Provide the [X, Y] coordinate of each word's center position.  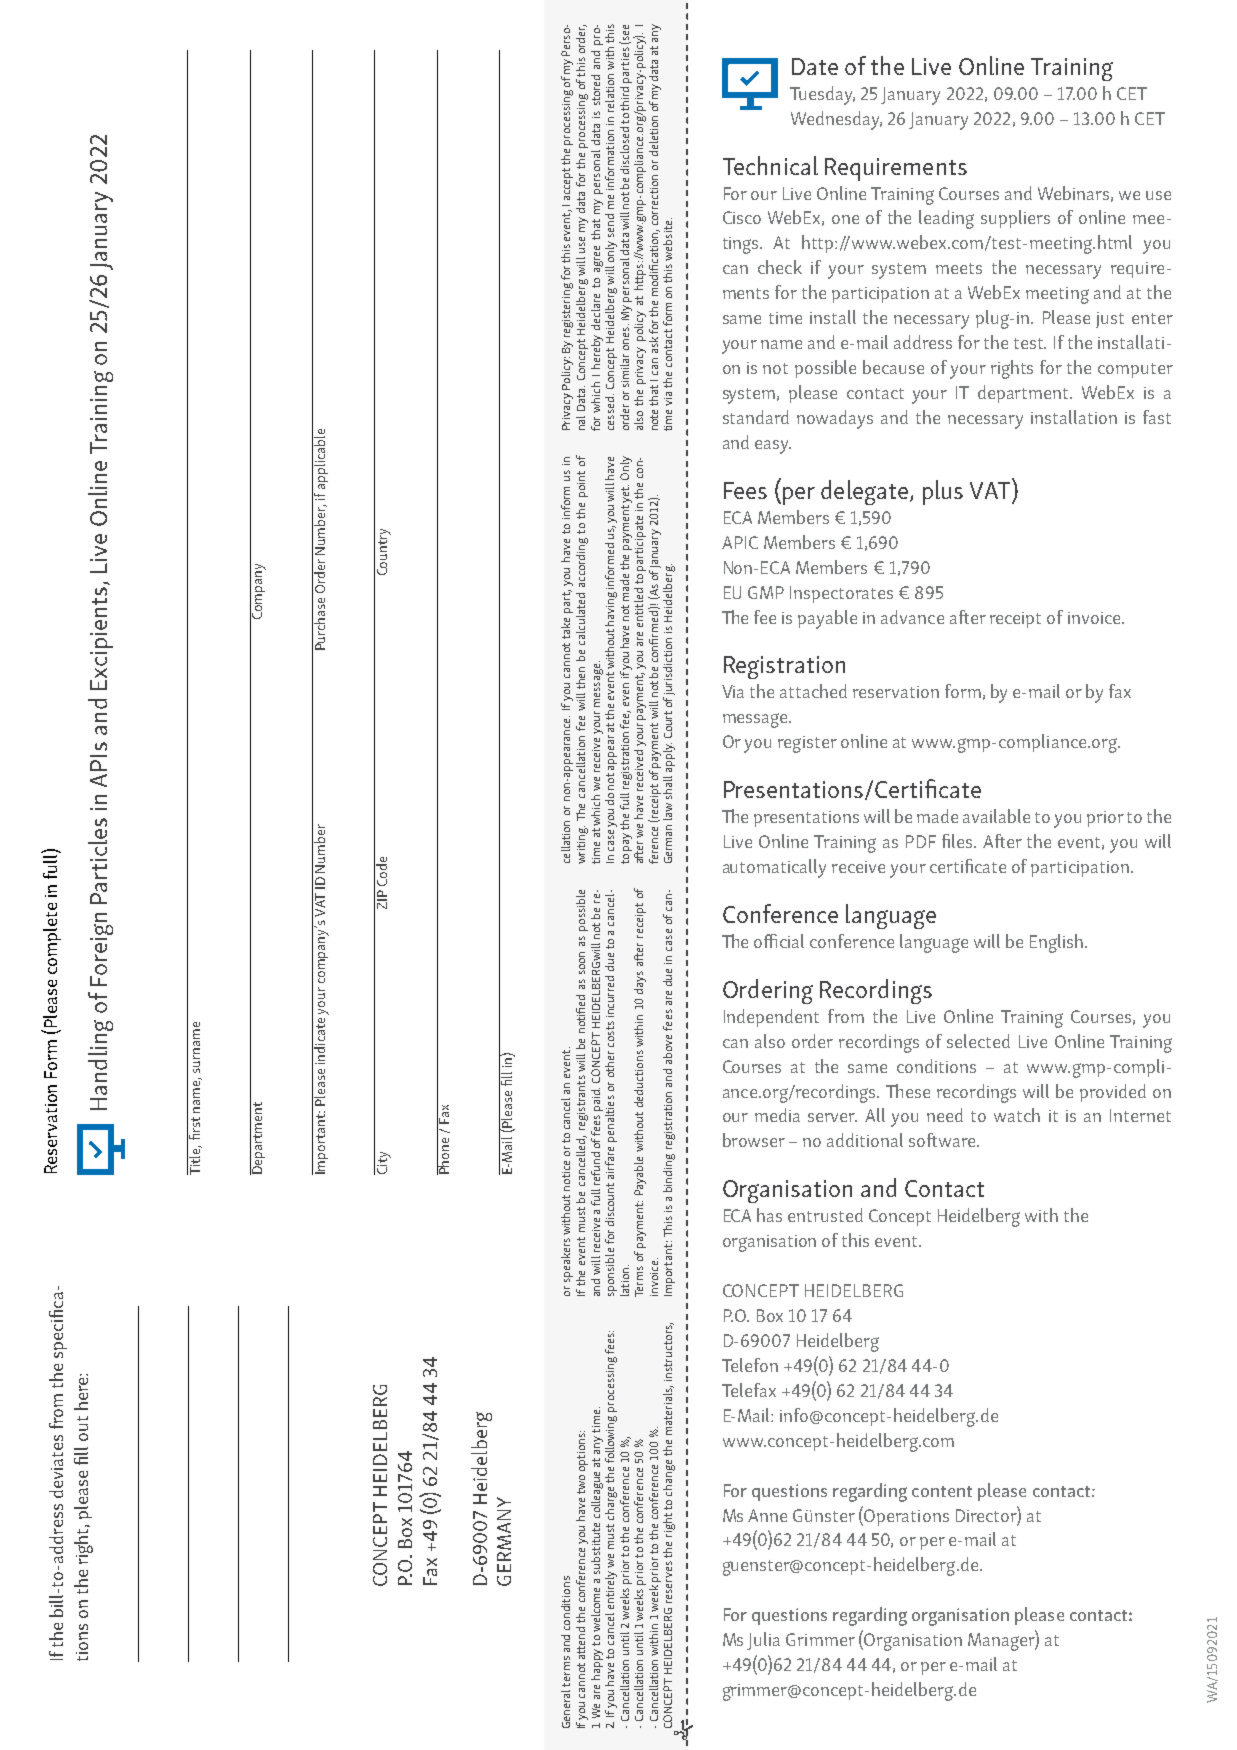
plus [943, 492]
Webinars [1073, 193]
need [945, 1115]
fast [1157, 417]
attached [813, 691]
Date [815, 66]
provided [1113, 1093]
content [942, 1491]
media [777, 1115]
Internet [1140, 1115]
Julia [763, 1641]
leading [946, 219]
